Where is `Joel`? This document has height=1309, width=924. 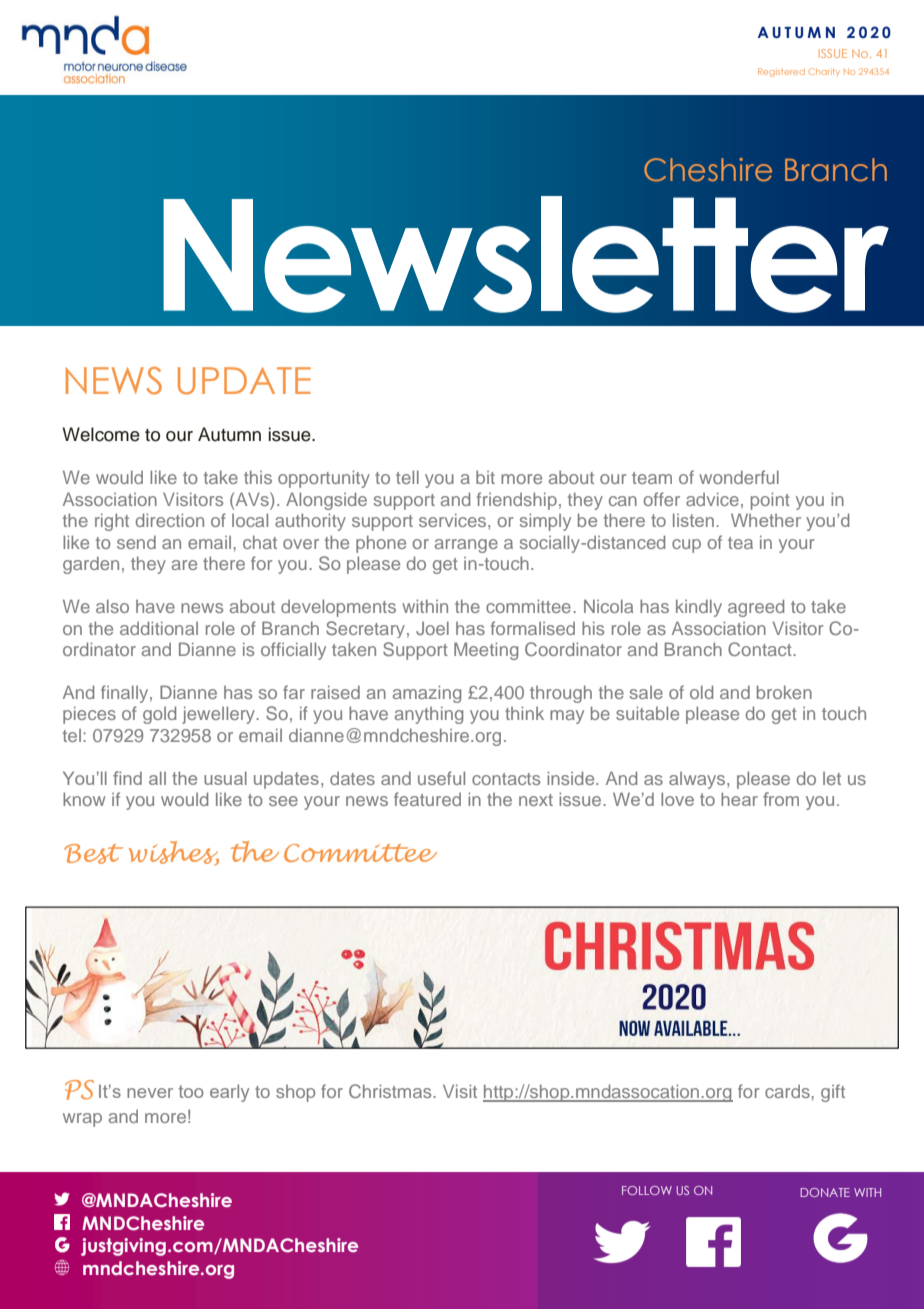
Joel is located at coordinates (432, 628).
